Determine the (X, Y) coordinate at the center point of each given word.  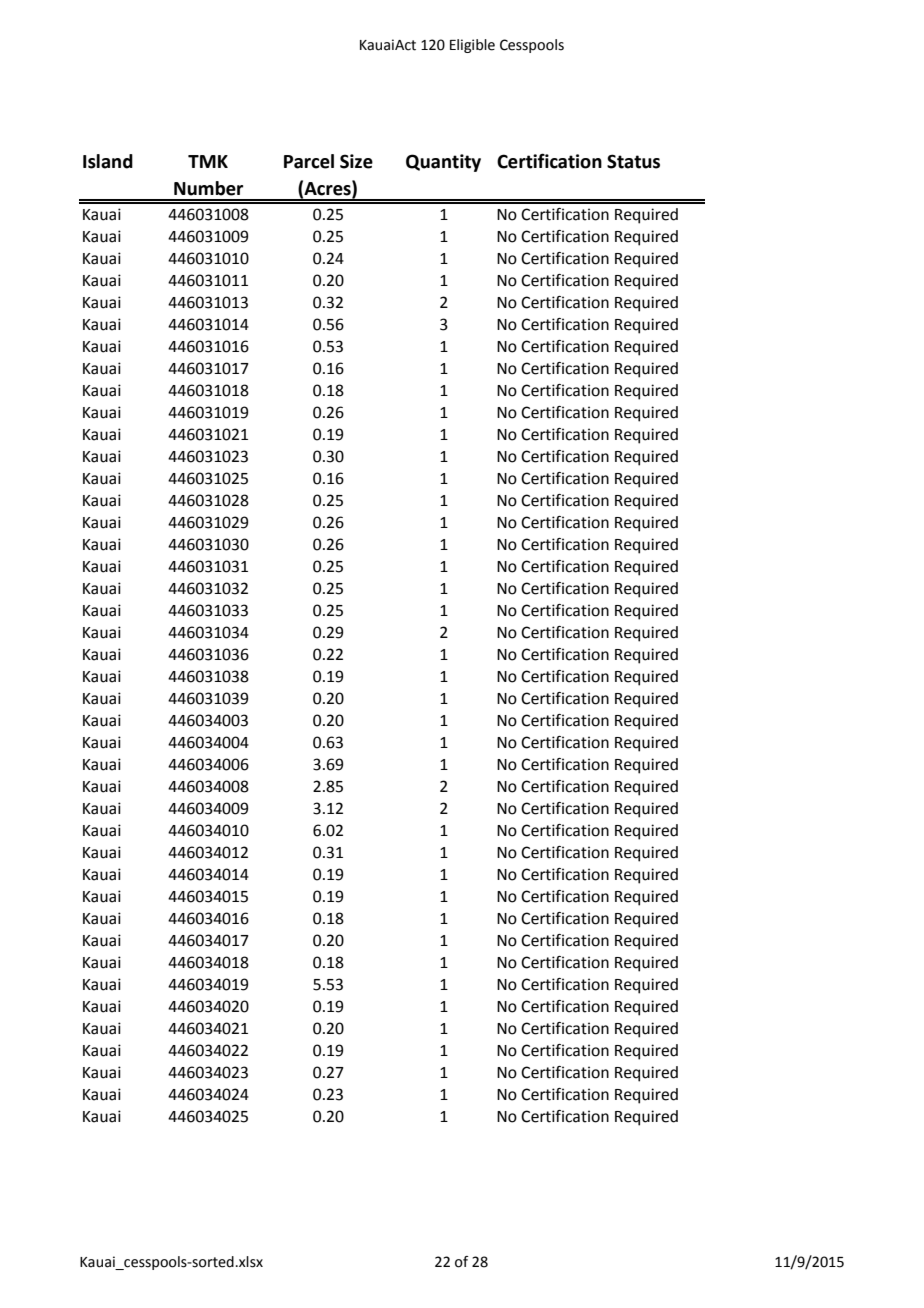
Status (633, 161)
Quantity (443, 163)
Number (208, 188)
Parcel (309, 161)
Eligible (472, 46)
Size (356, 161)
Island (108, 161)
